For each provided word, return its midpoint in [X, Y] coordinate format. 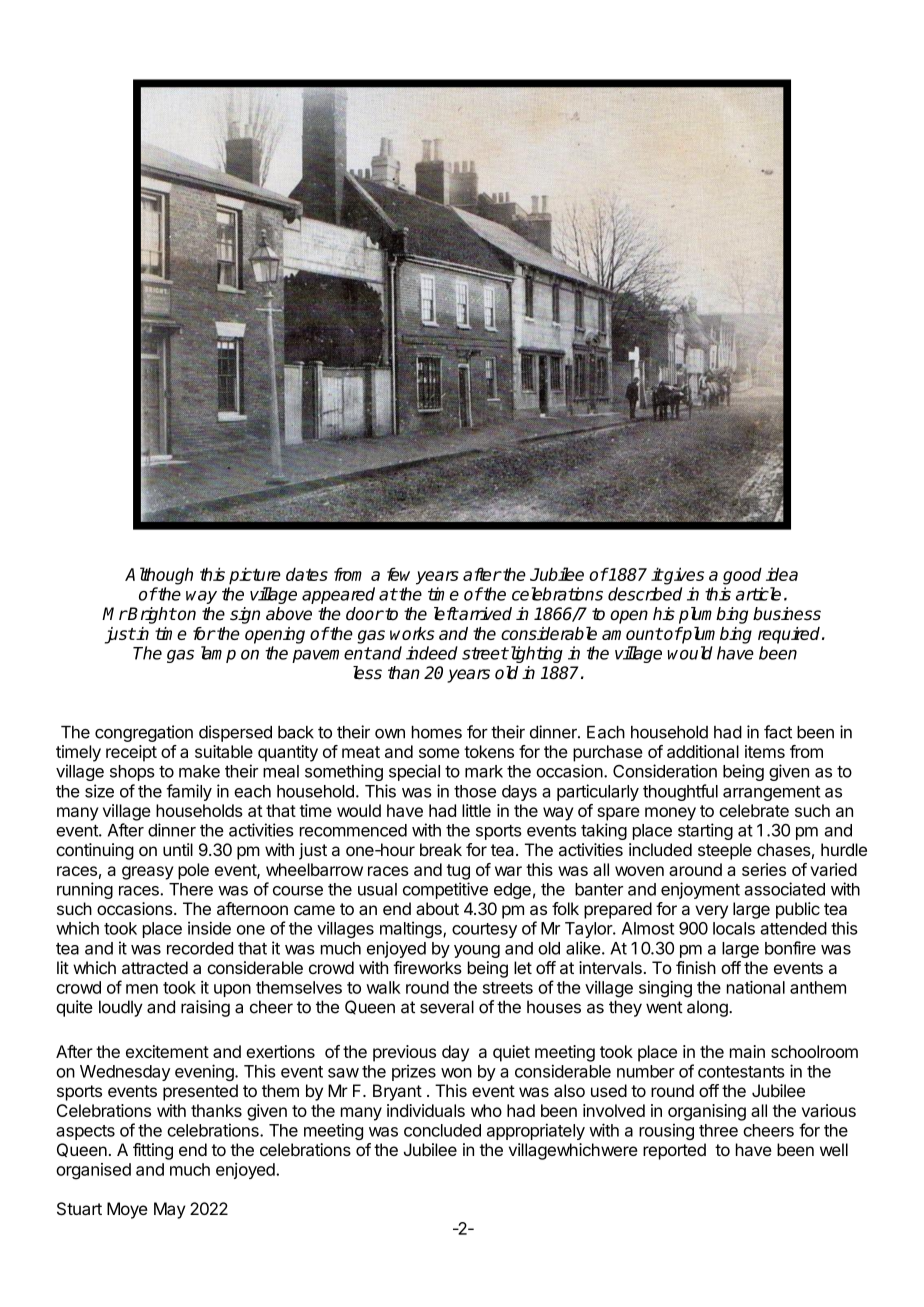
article [758, 594]
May [170, 1210]
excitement [167, 1051]
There [191, 889]
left [446, 614]
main [747, 1051]
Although [159, 576]
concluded [442, 1130]
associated [784, 889]
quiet [511, 1053]
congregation [144, 733]
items [765, 751]
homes [437, 732]
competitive [445, 890]
